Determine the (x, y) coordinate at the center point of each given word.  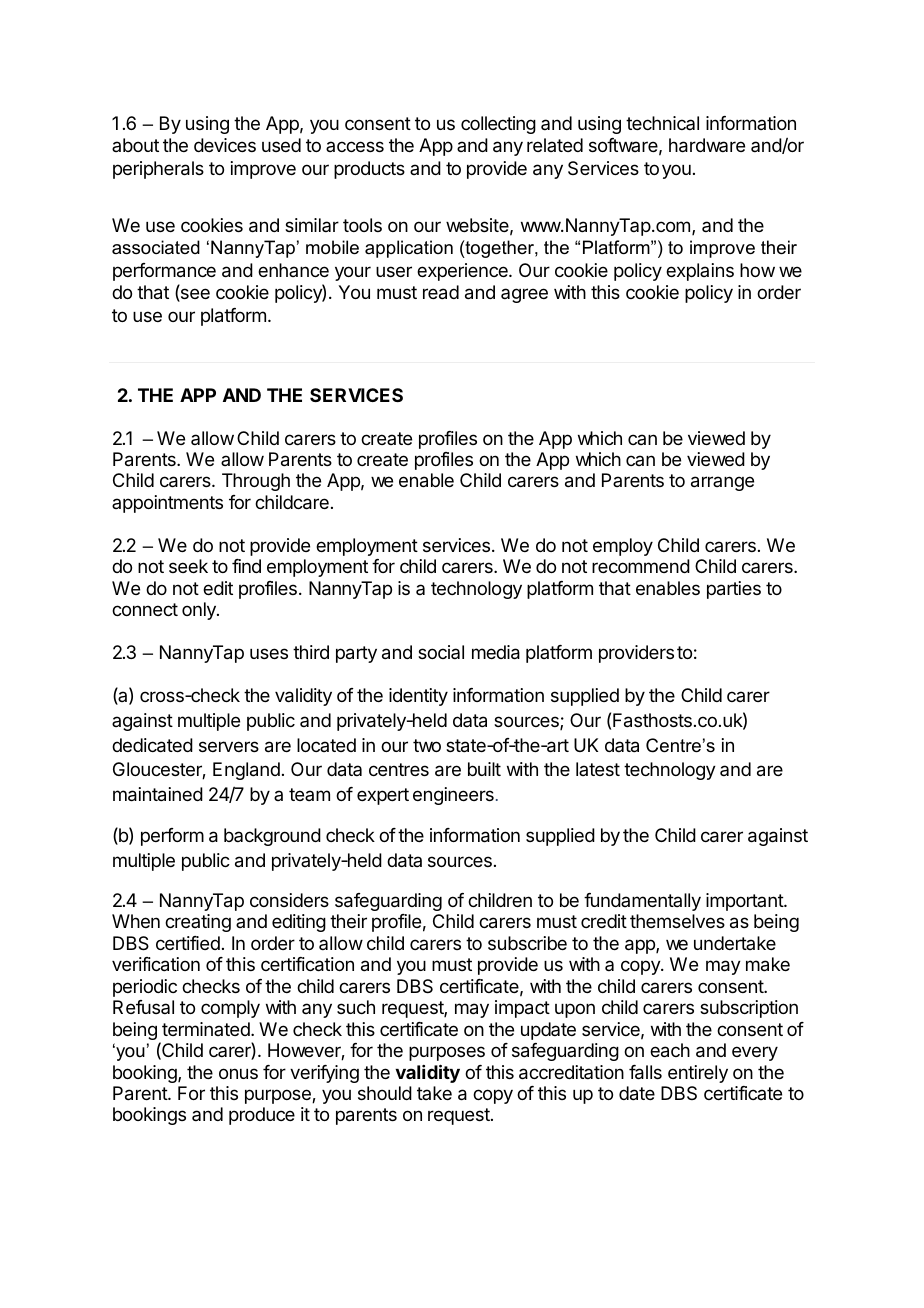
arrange (722, 483)
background (272, 837)
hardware (707, 145)
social (441, 652)
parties (734, 590)
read (441, 292)
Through (256, 482)
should (385, 1093)
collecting (498, 125)
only (200, 611)
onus (238, 1073)
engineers (453, 796)
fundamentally (642, 902)
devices (225, 145)
